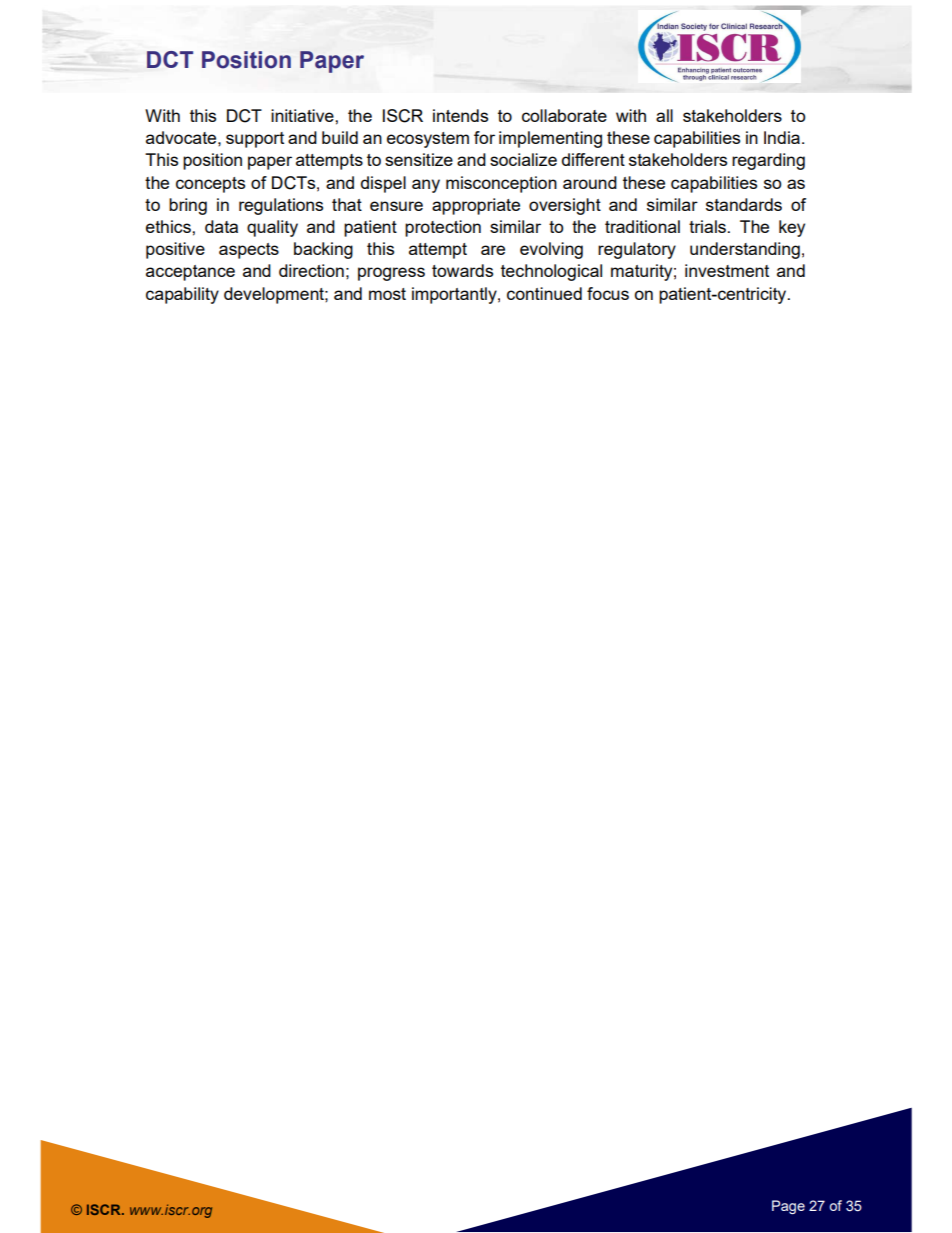  Describe the element at coordinates (727, 270) in the screenshot. I see `investment` at that location.
